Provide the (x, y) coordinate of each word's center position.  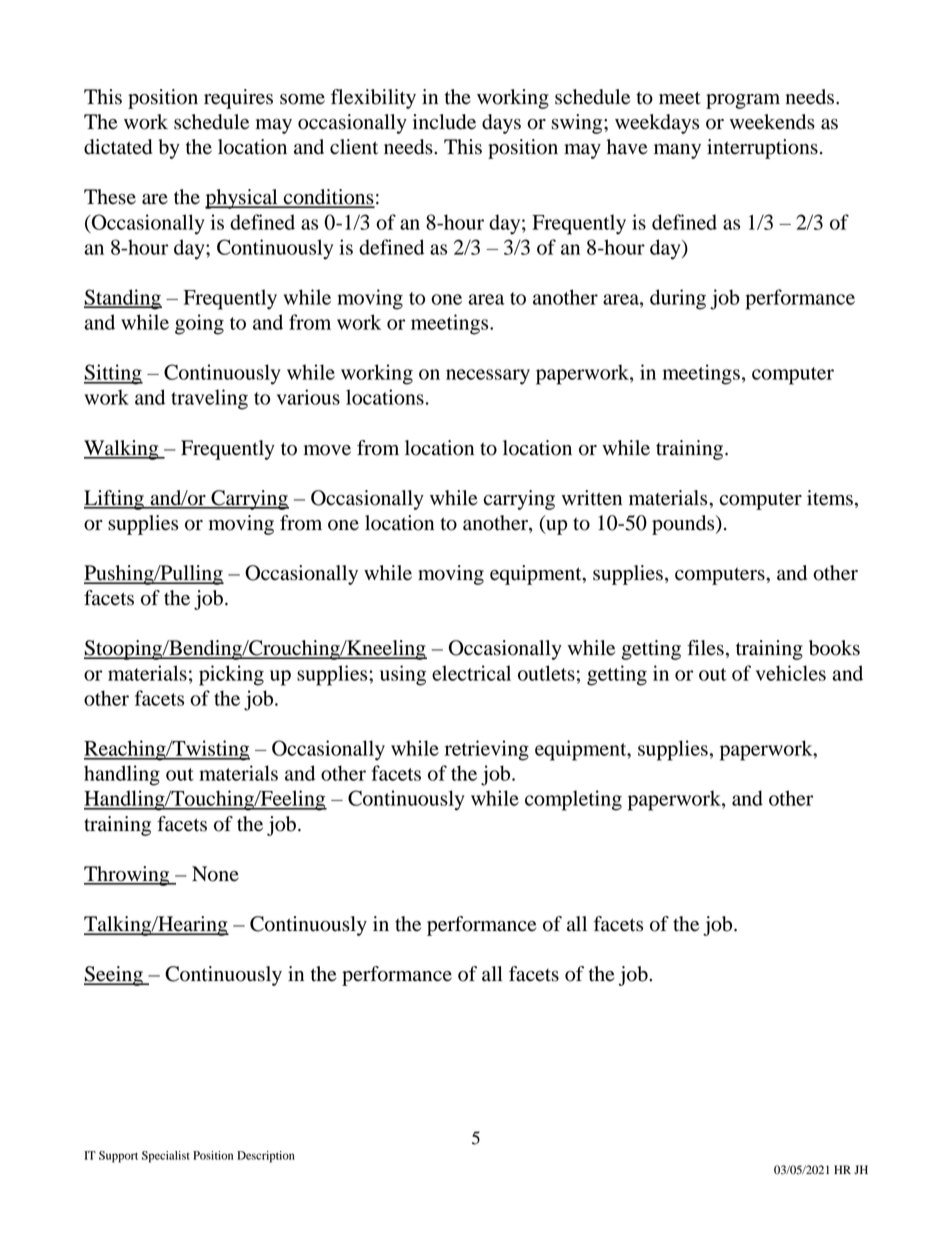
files (705, 648)
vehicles (791, 673)
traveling (209, 399)
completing (573, 800)
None (215, 874)
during (678, 299)
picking (231, 675)
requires (238, 99)
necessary (488, 377)
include (444, 122)
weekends (772, 122)
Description (266, 1157)
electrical (471, 673)
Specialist (165, 1157)
